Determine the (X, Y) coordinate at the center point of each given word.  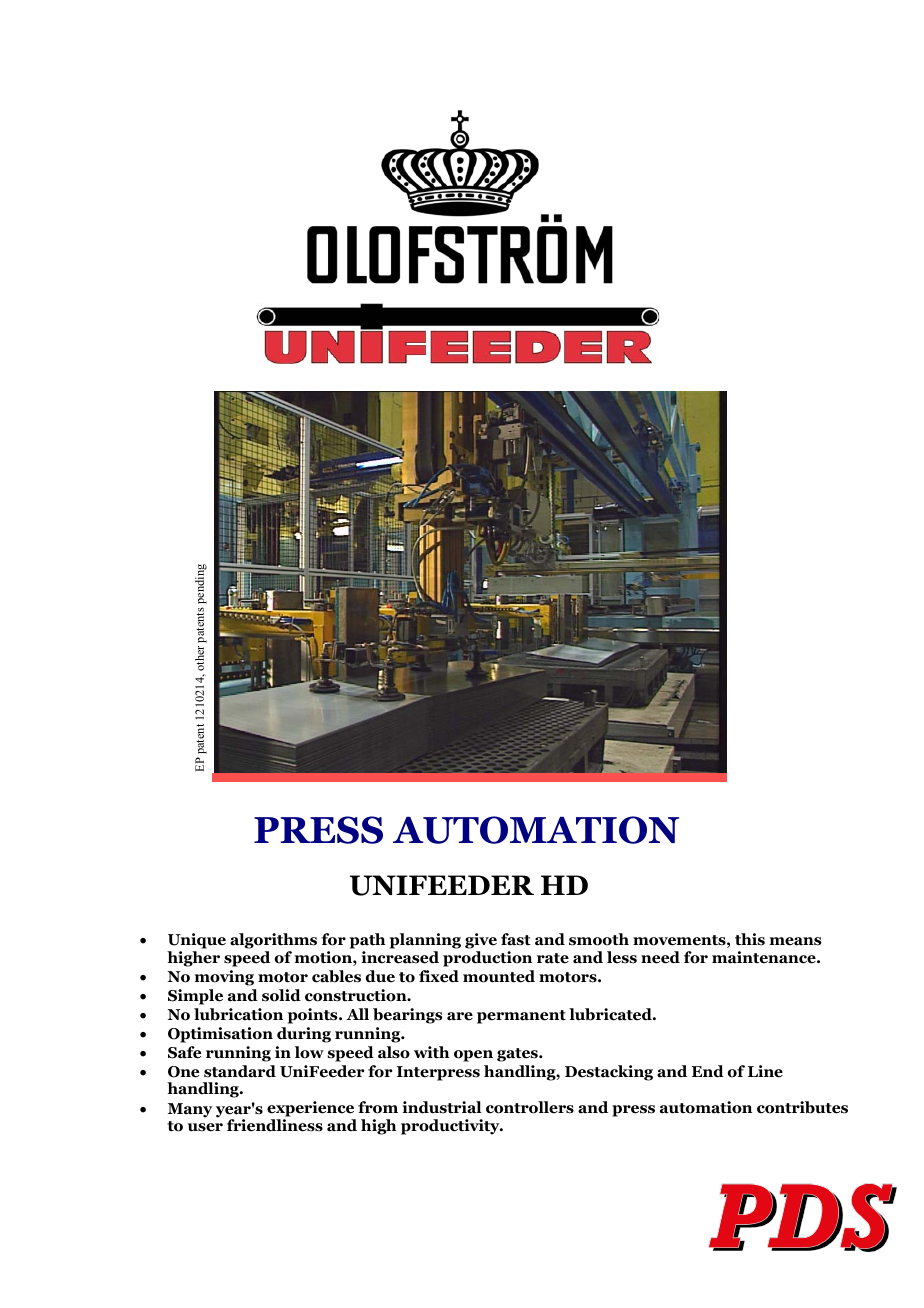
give (481, 941)
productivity (451, 1127)
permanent (521, 1017)
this (750, 939)
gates (518, 1055)
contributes (802, 1107)
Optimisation (220, 1035)
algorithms (273, 941)
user (205, 1127)
